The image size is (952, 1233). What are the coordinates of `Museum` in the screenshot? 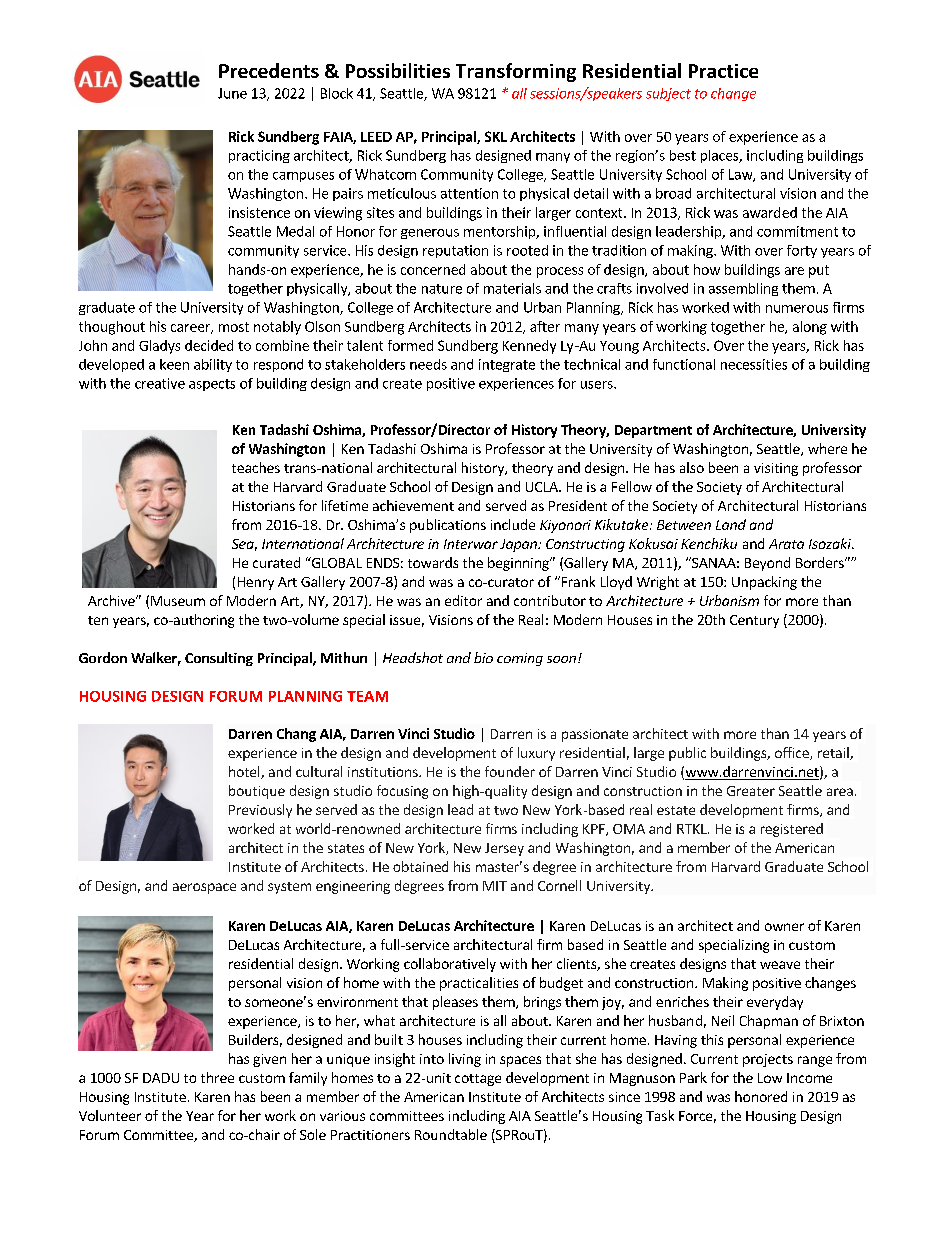 It's located at (178, 601).
